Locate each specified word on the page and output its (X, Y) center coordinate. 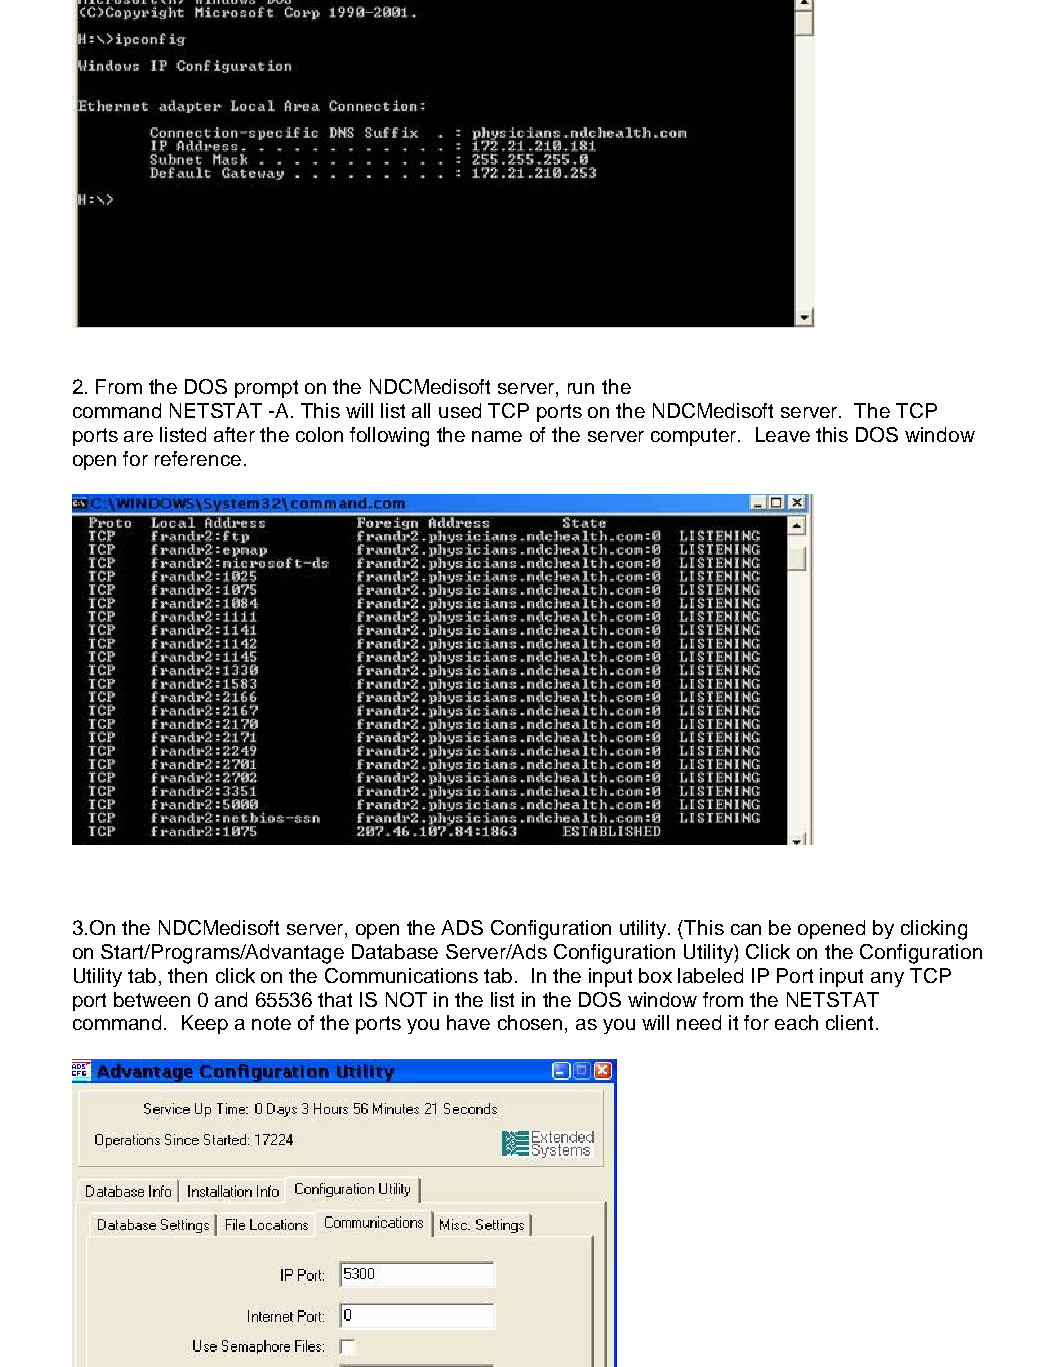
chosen (532, 1024)
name (497, 436)
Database (395, 951)
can (746, 929)
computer (695, 437)
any (887, 979)
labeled (710, 975)
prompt (266, 389)
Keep (205, 1024)
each (796, 1022)
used (460, 410)
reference (198, 458)
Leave (783, 434)
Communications (401, 975)
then (187, 975)
